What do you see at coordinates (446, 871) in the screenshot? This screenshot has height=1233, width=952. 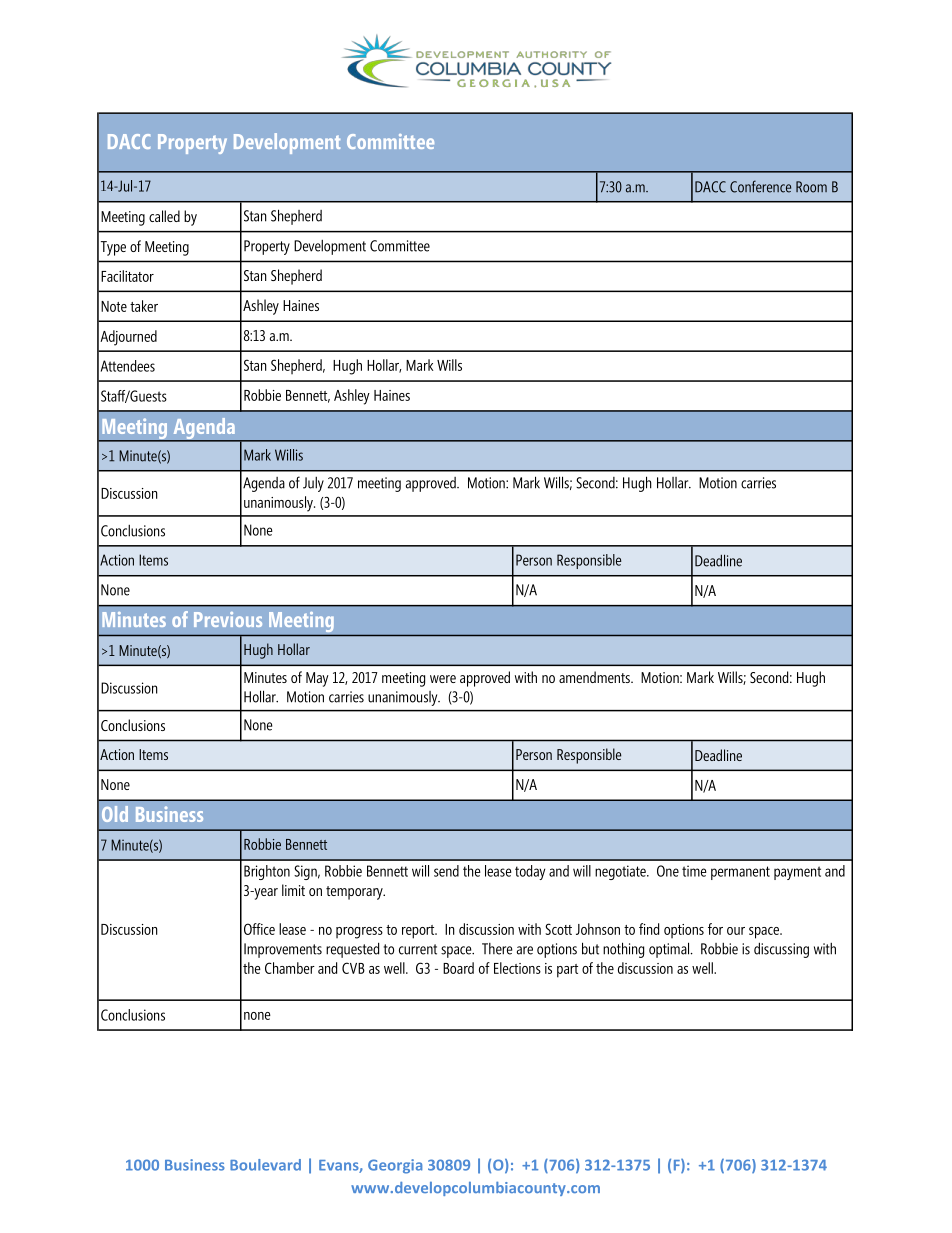 I see `send` at bounding box center [446, 871].
